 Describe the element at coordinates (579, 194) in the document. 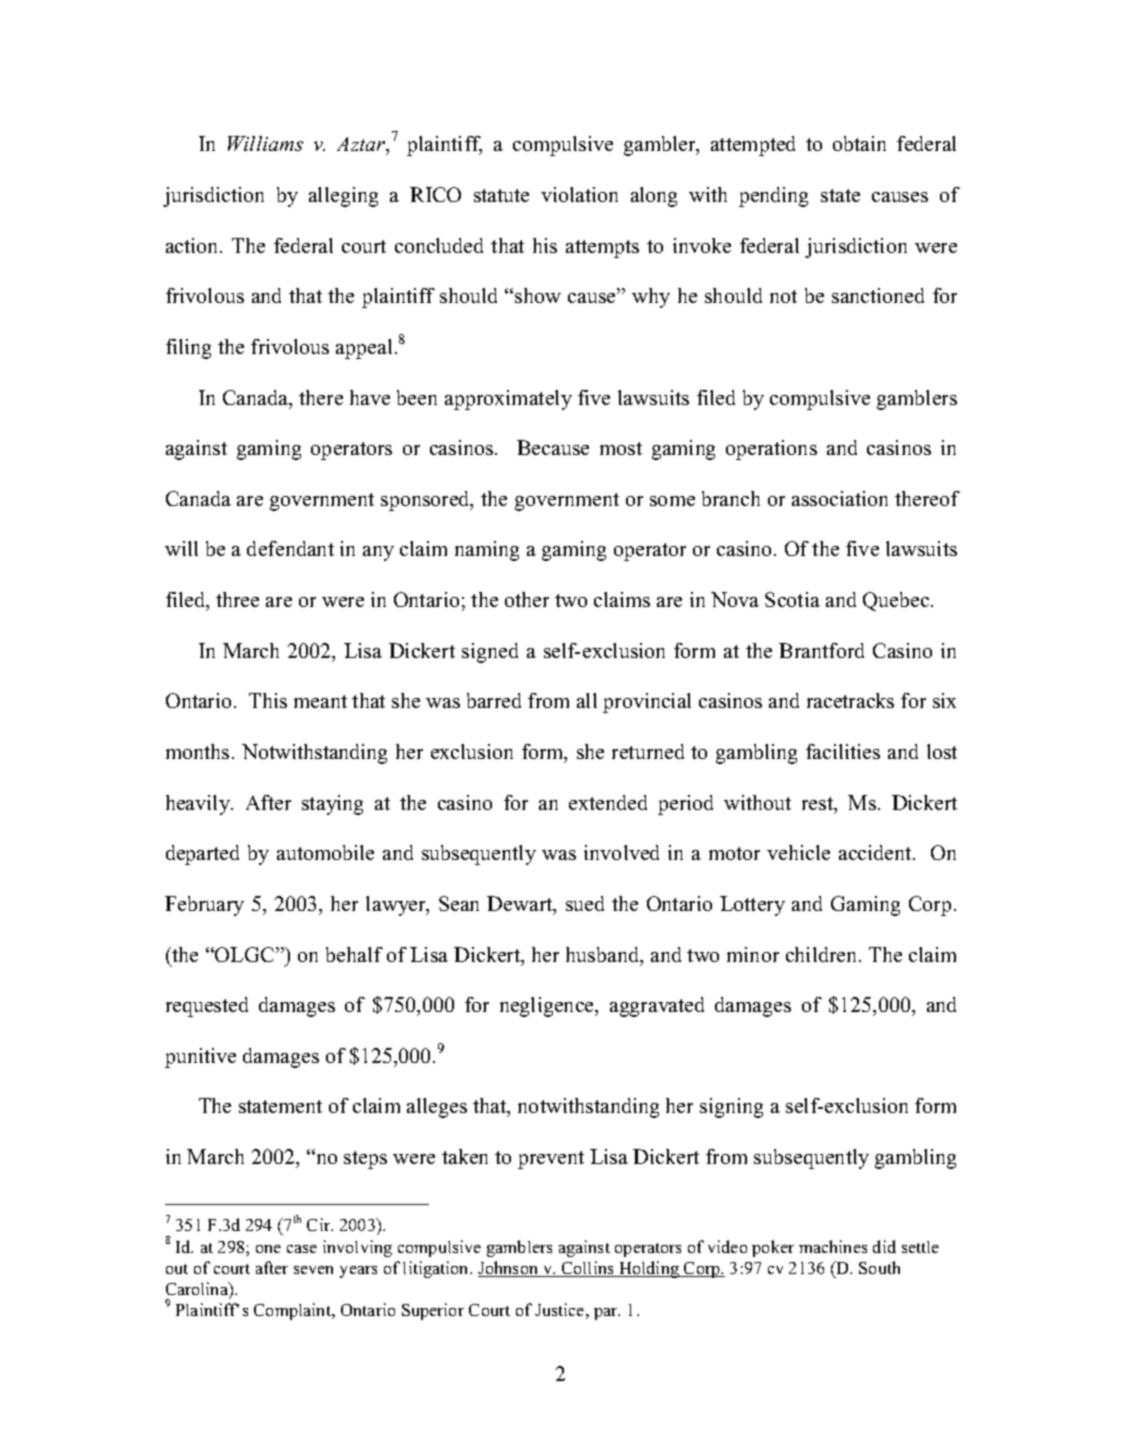

I see `violation` at that location.
